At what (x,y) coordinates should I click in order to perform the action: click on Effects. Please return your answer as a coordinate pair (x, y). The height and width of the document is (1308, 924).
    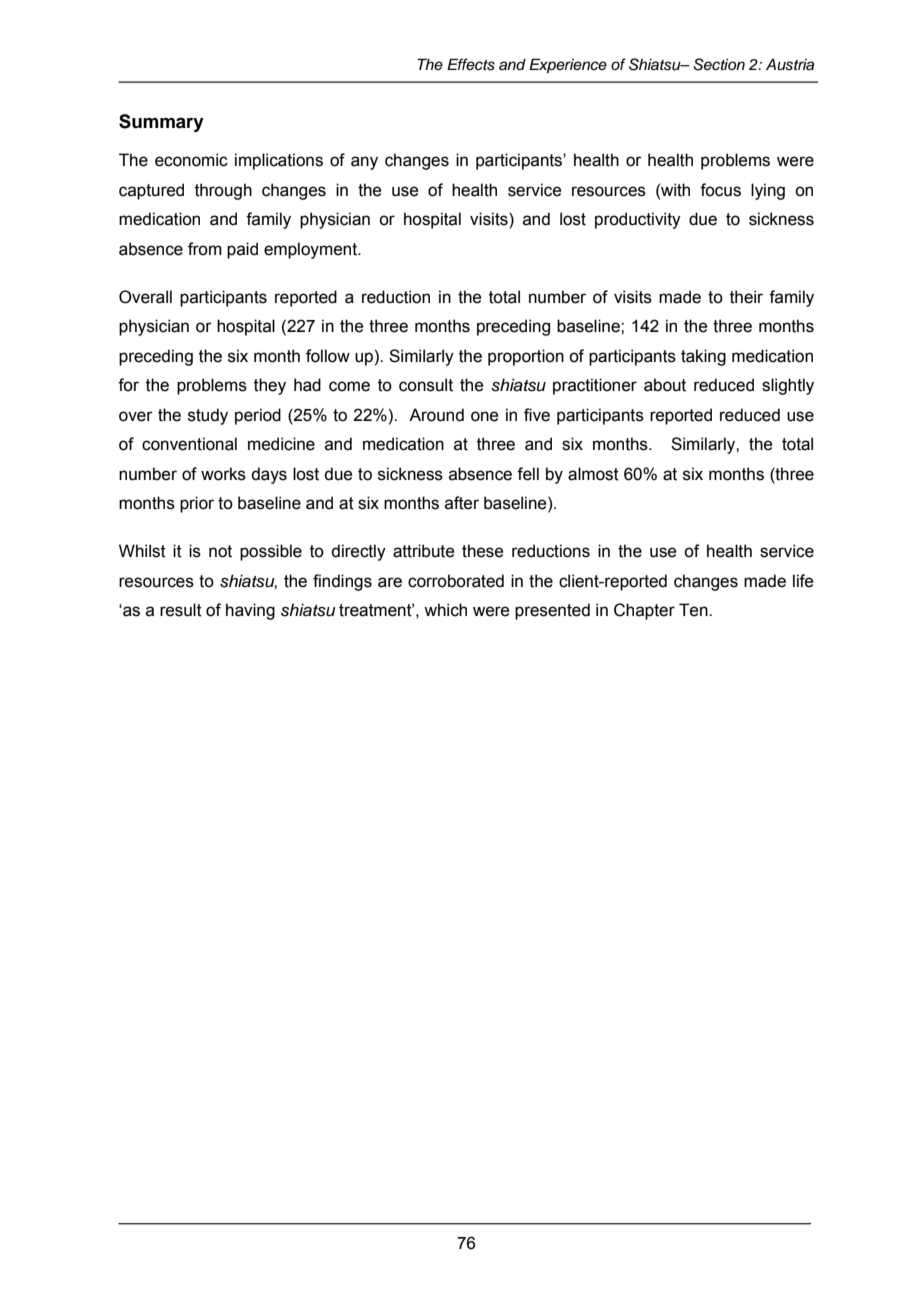
    Looking at the image, I should click on (471, 64).
